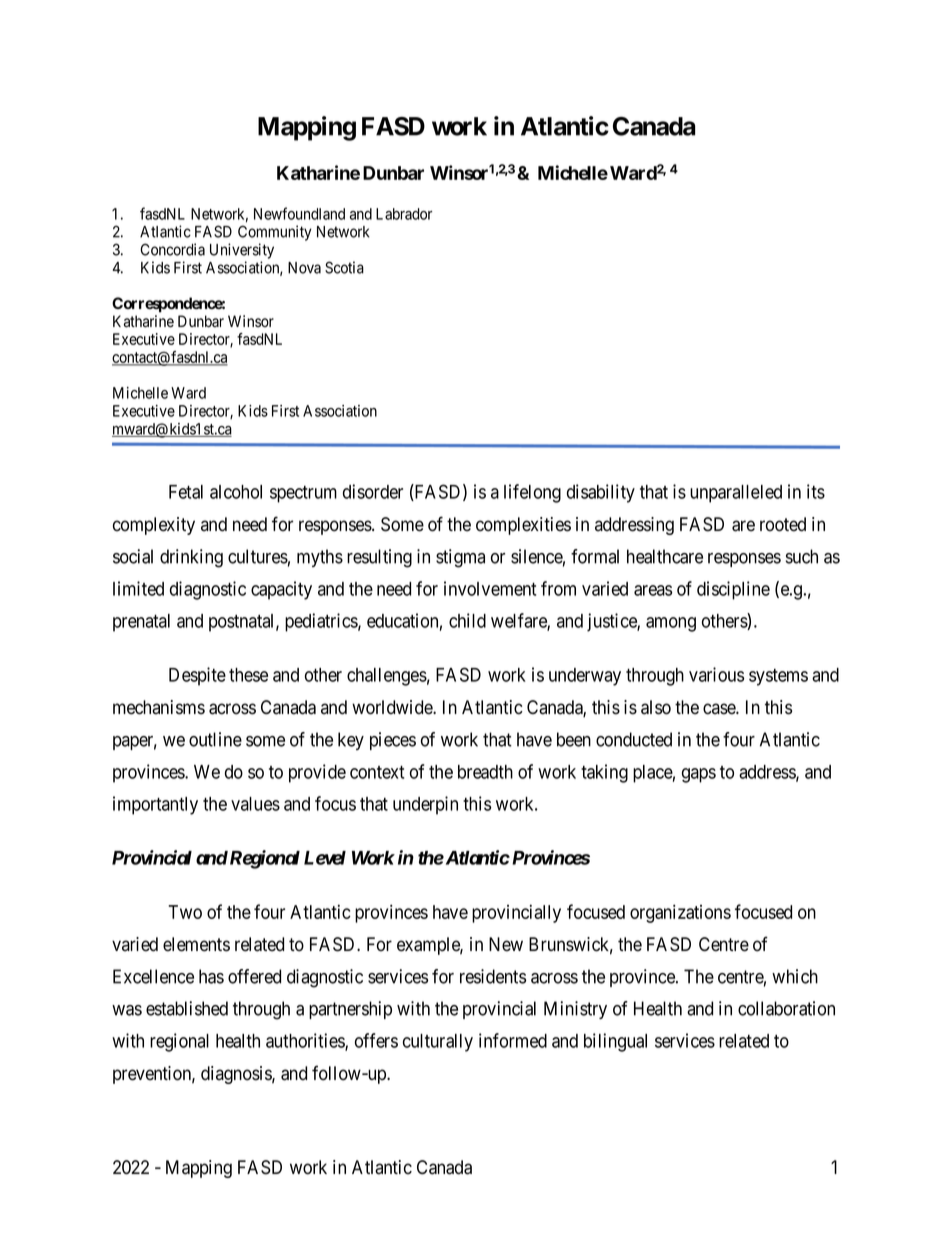  Describe the element at coordinates (425, 805) in the screenshot. I see `underpin` at that location.
